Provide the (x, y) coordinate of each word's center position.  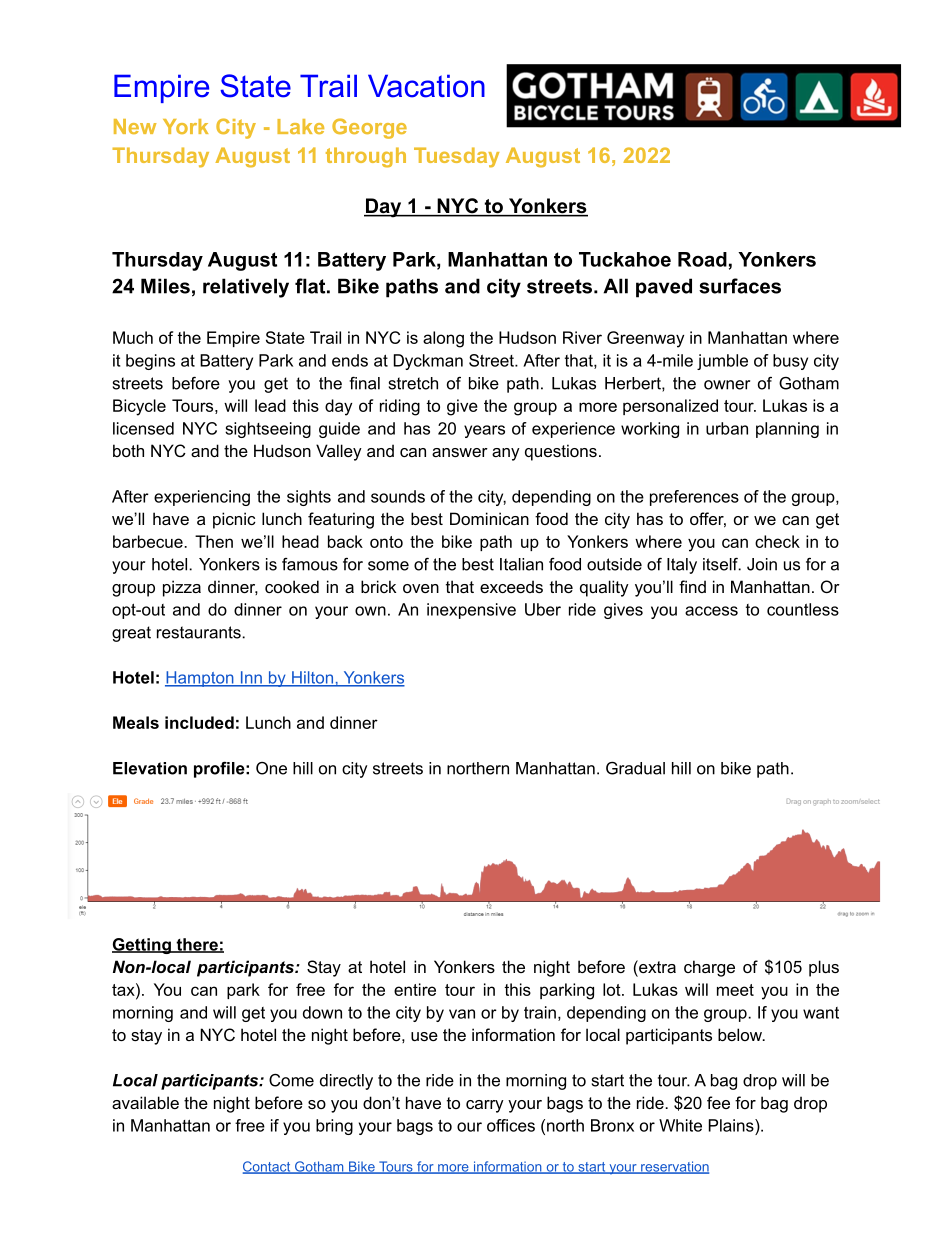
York (185, 126)
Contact (268, 1167)
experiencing (202, 498)
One (271, 768)
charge (709, 968)
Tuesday (456, 157)
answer (460, 452)
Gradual (635, 768)
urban (727, 428)
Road (702, 259)
